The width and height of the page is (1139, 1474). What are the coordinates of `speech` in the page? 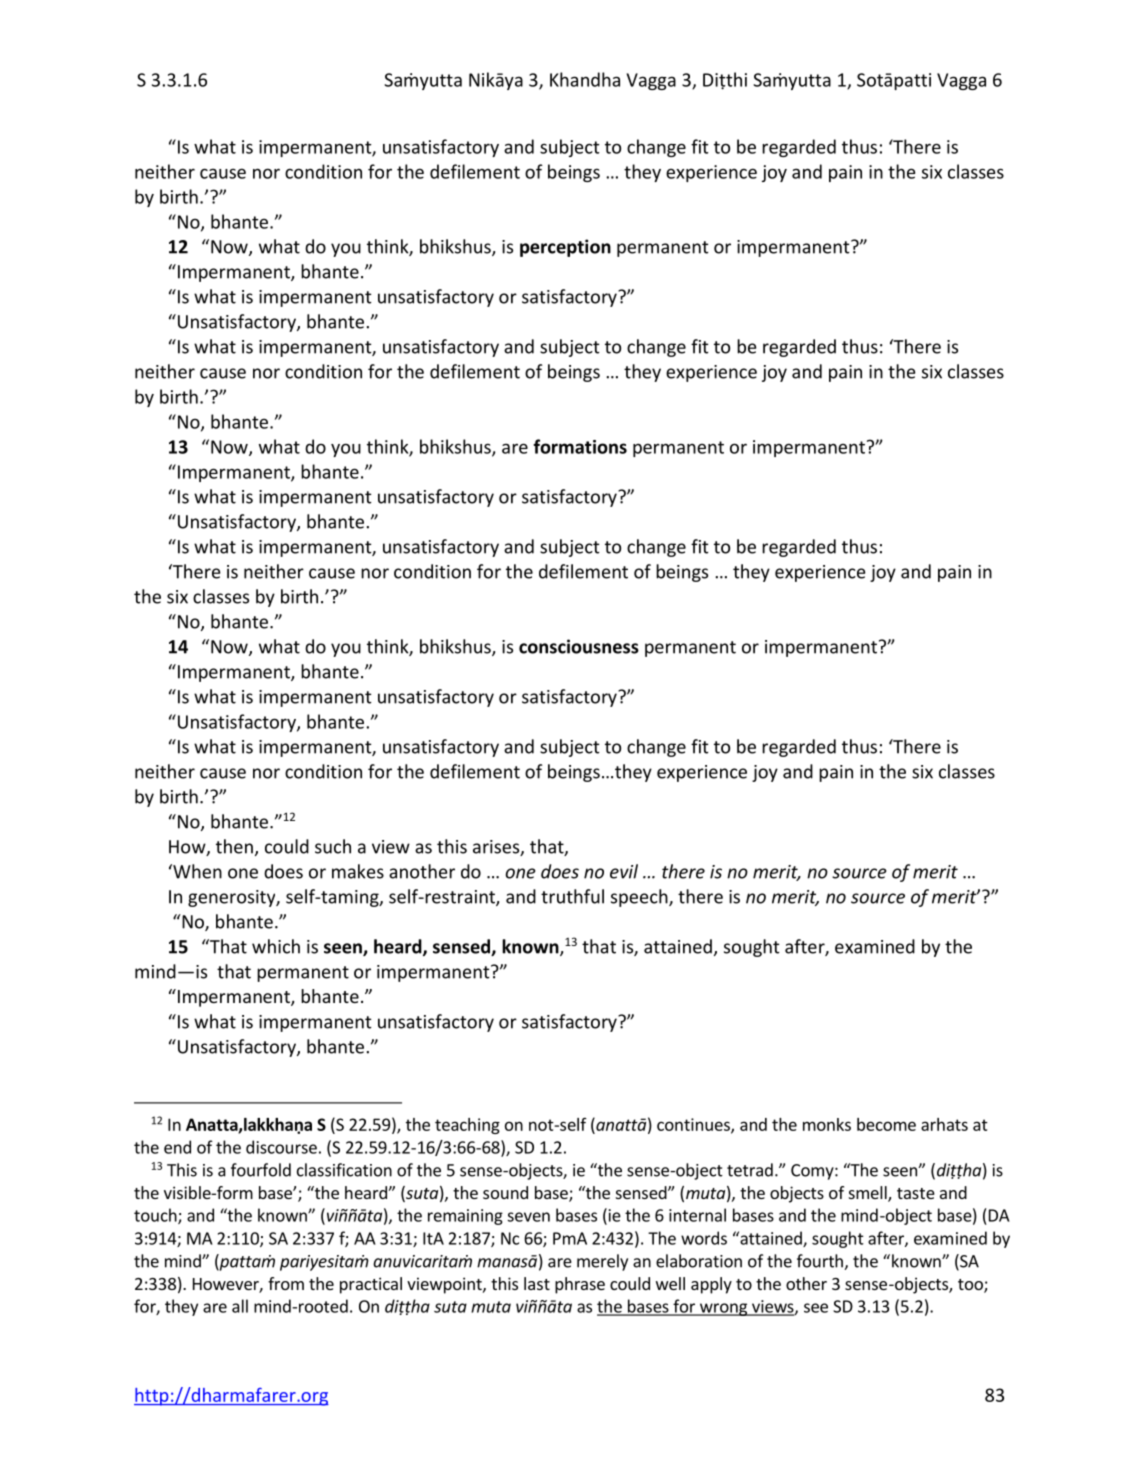 It's located at (640, 898).
